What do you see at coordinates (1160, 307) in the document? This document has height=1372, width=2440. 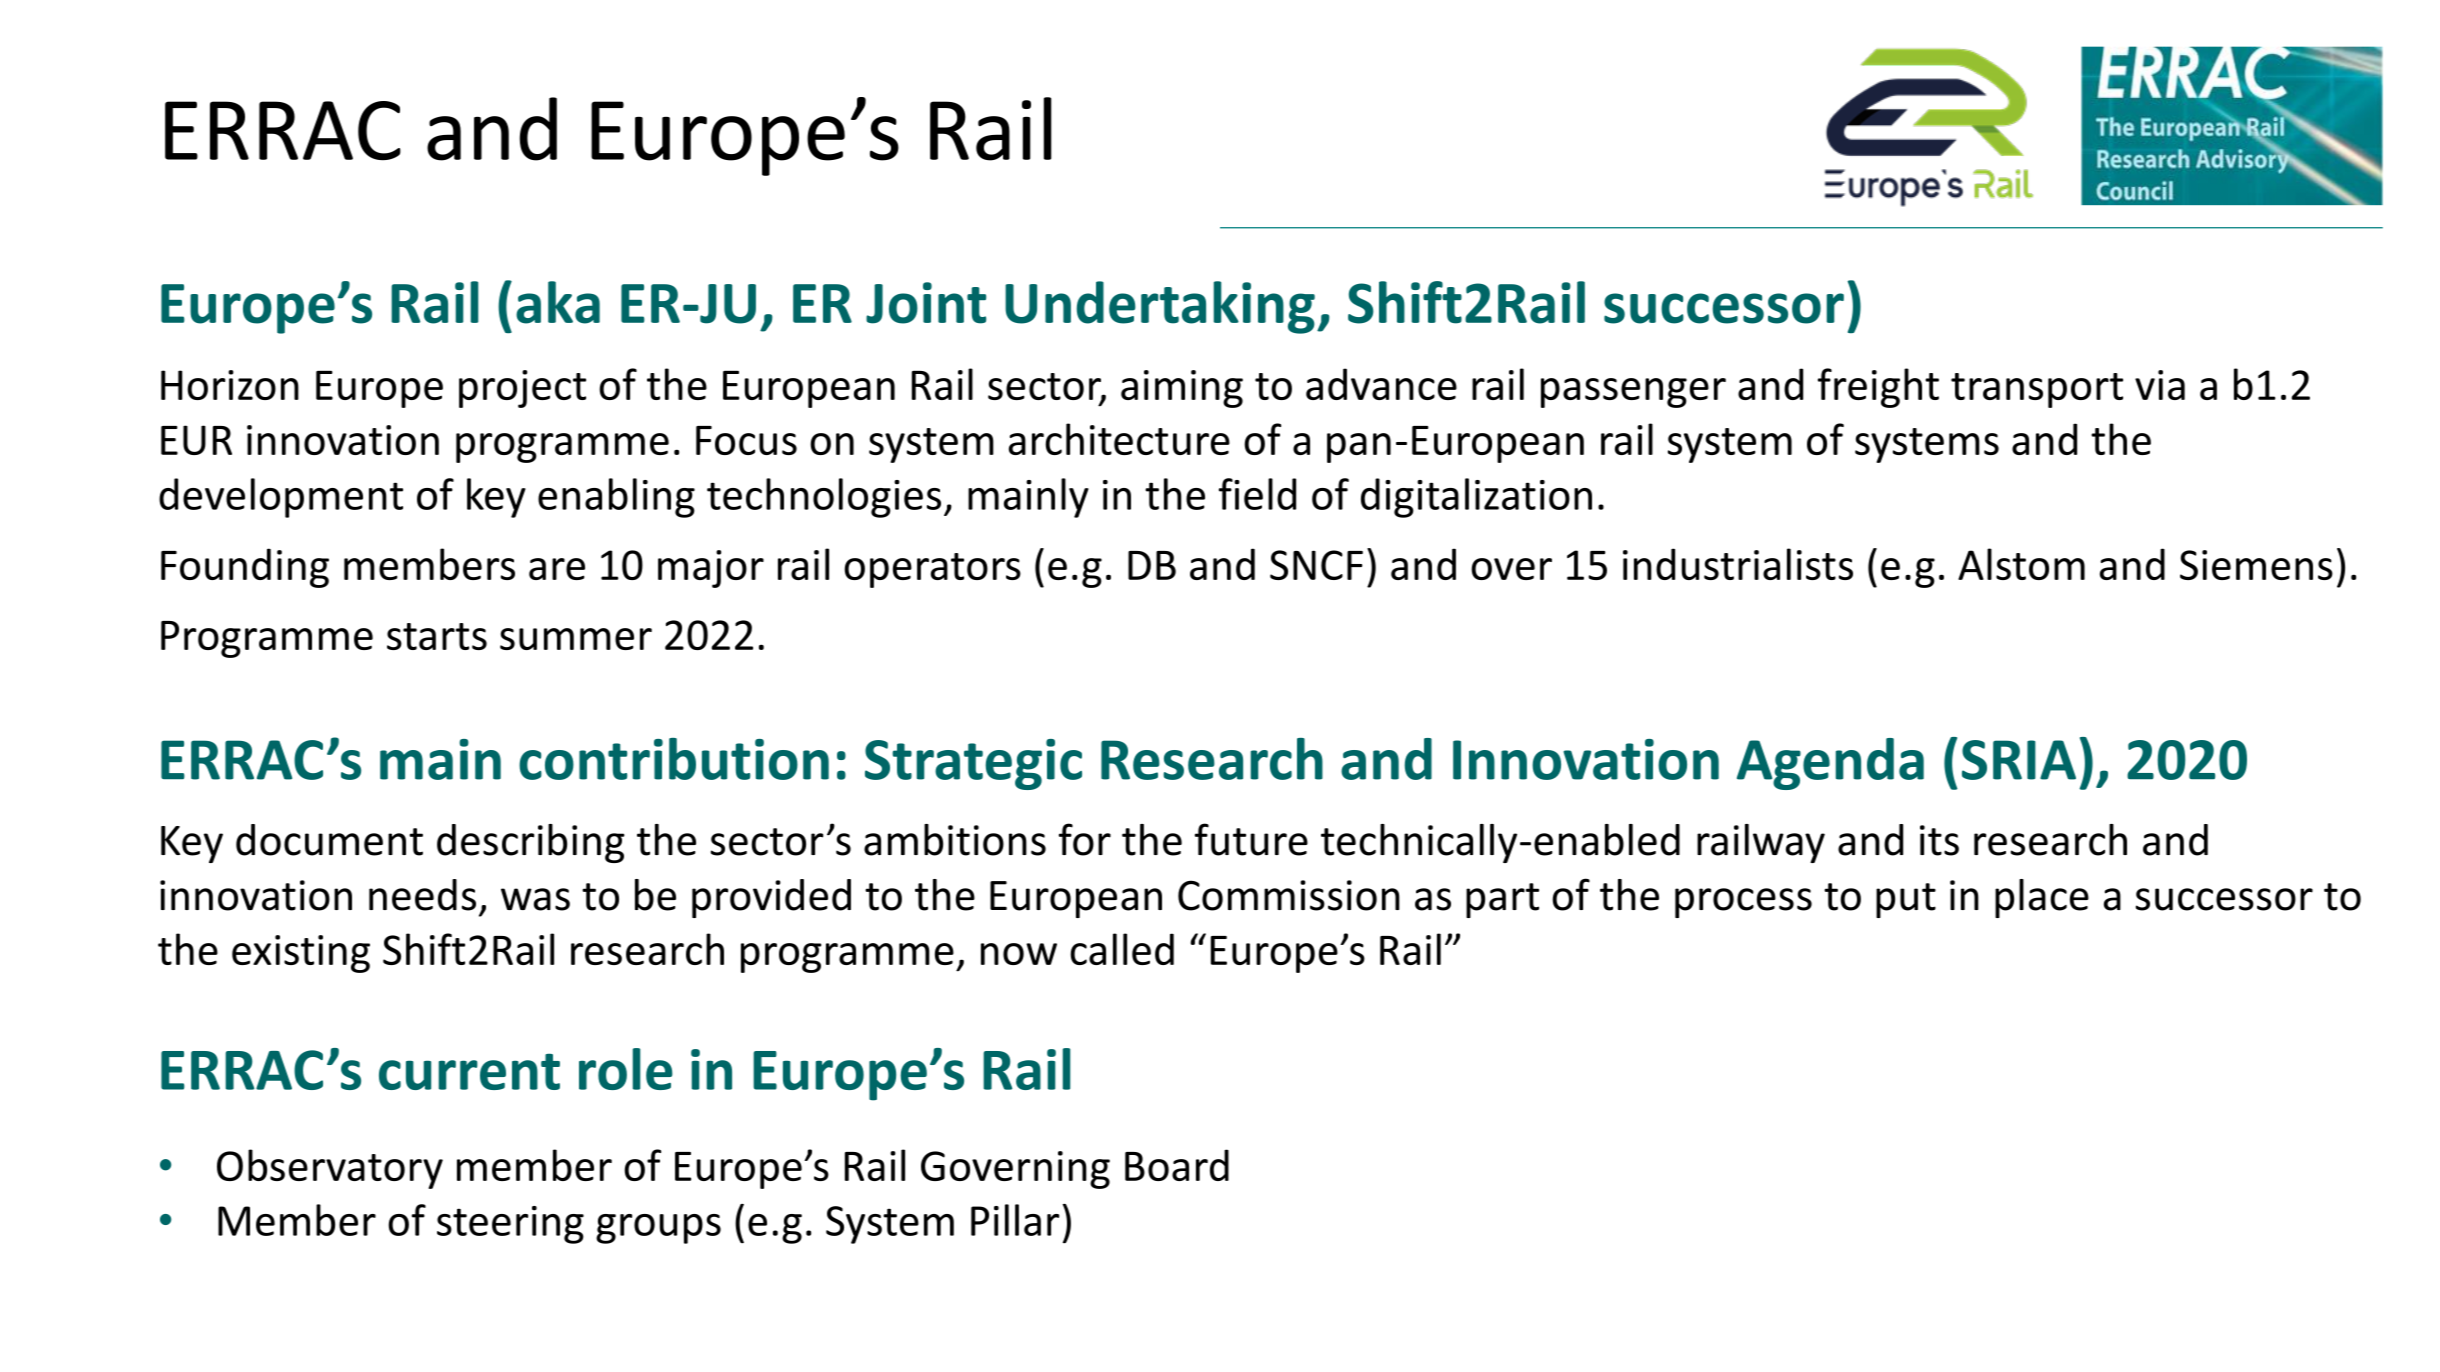 I see `Undertaking` at bounding box center [1160, 307].
